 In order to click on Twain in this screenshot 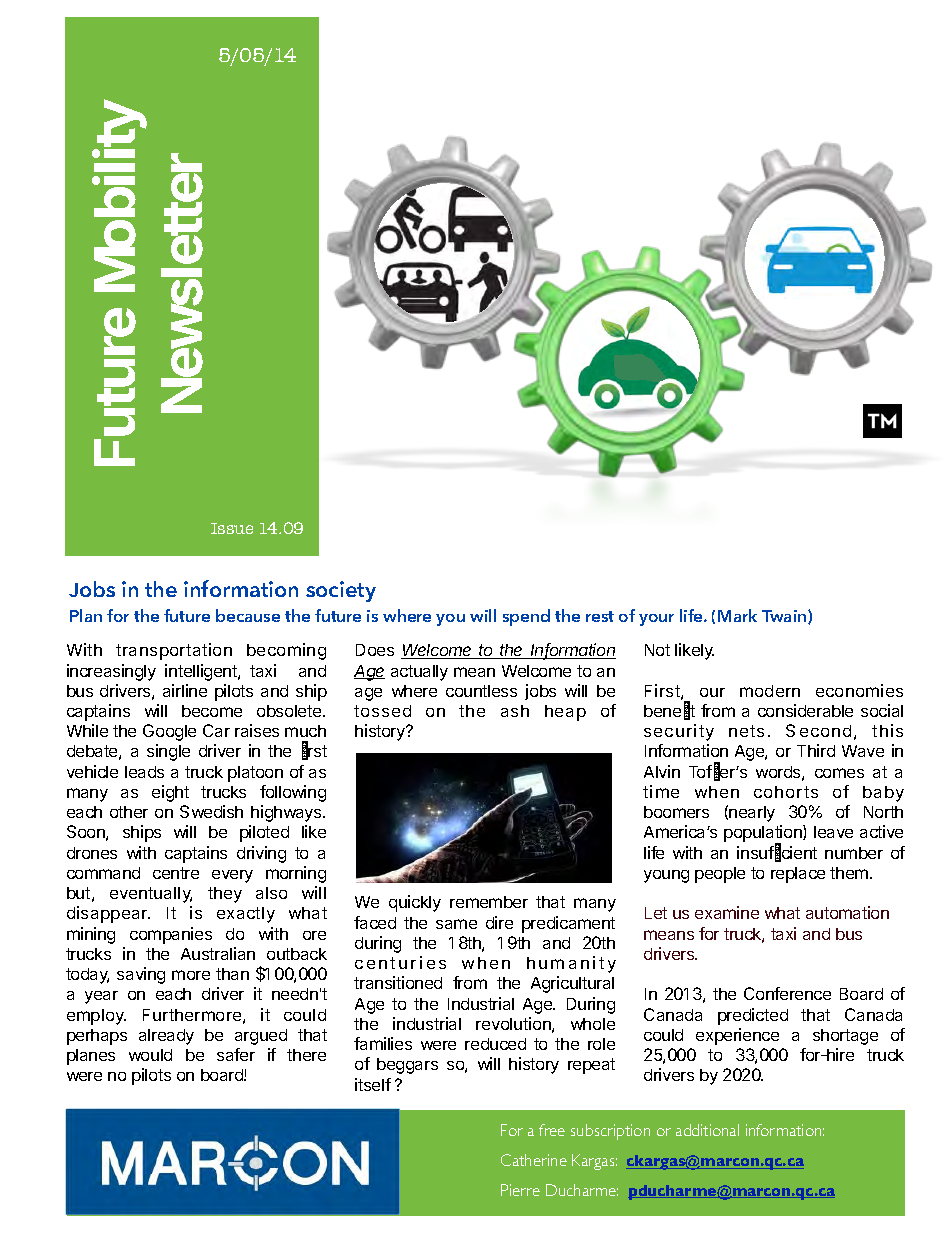, I will do `click(785, 617)`.
